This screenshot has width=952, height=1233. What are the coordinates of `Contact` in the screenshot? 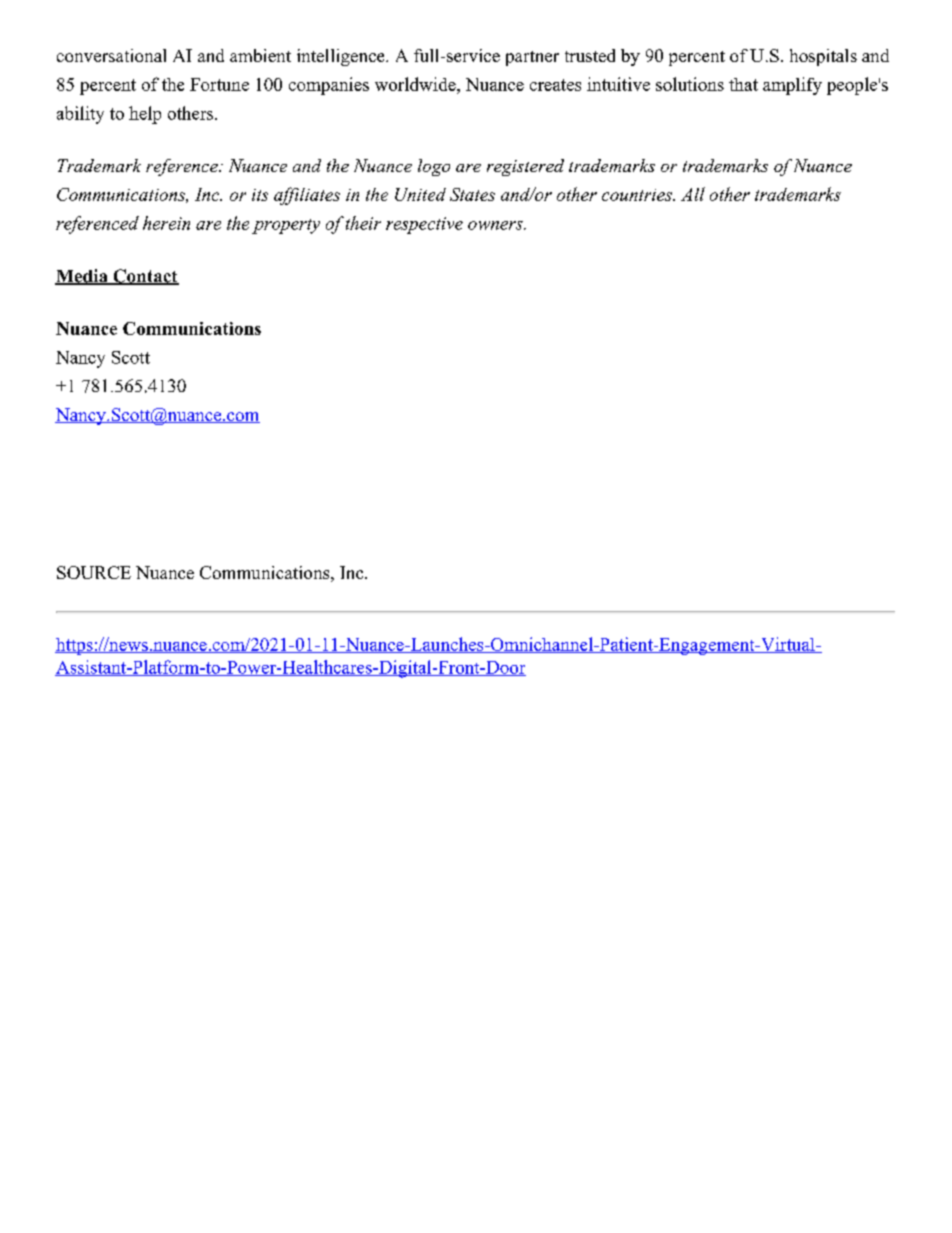 It's located at (145, 277).
